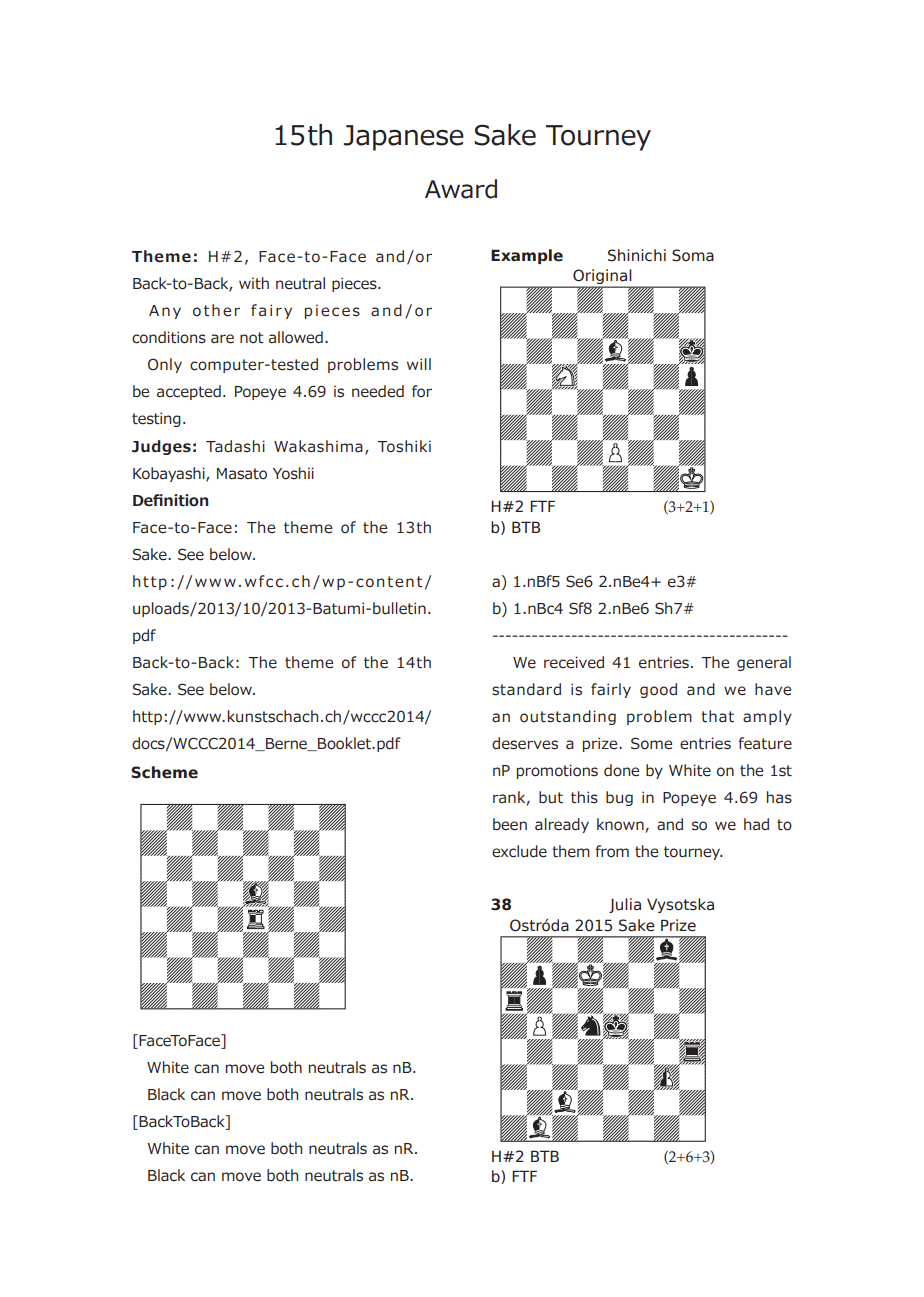 The image size is (924, 1297). What do you see at coordinates (235, 446) in the document?
I see `Tadashi` at bounding box center [235, 446].
